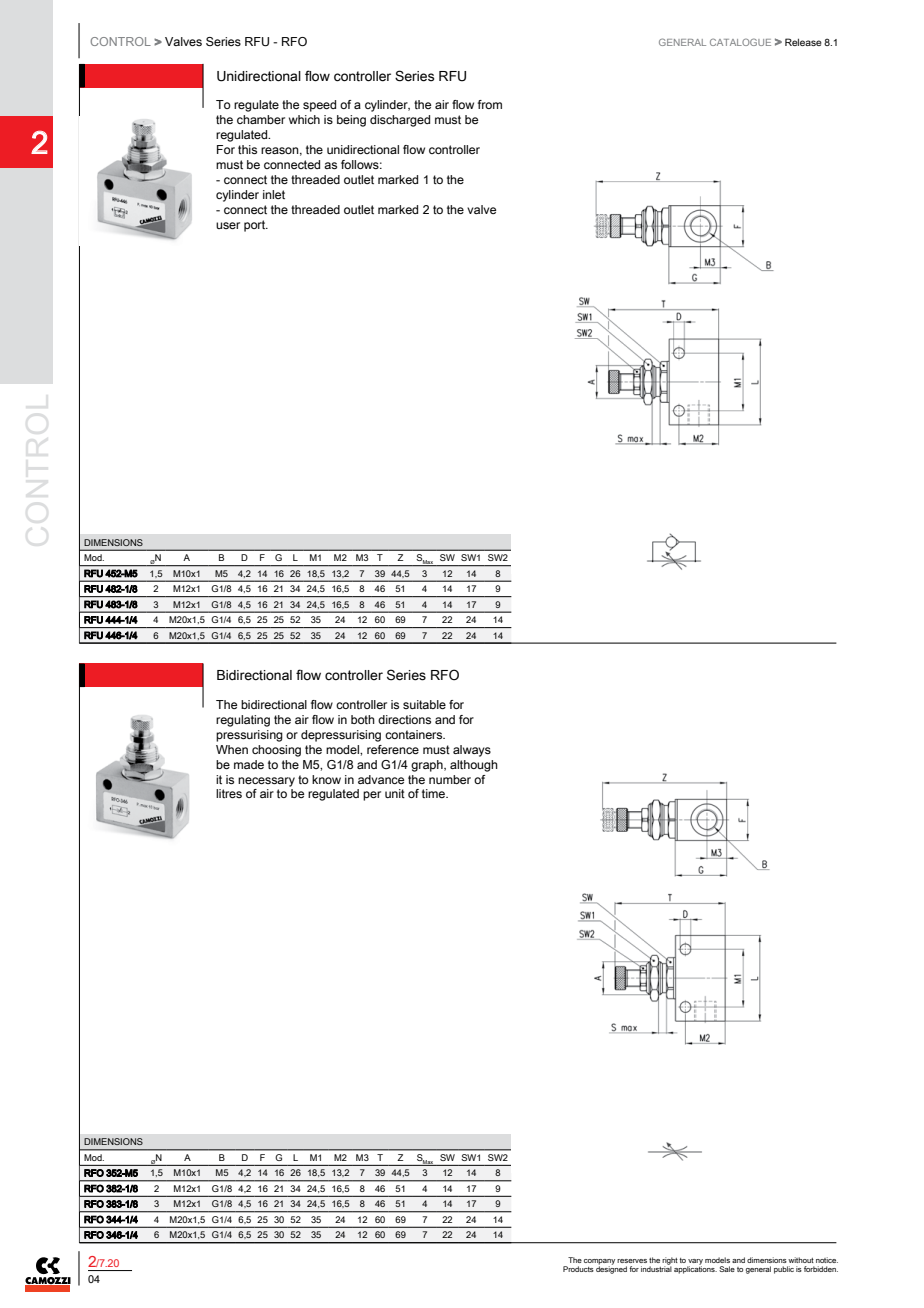 This page has width=924, height=1308. I want to click on Products, so click(578, 1269).
